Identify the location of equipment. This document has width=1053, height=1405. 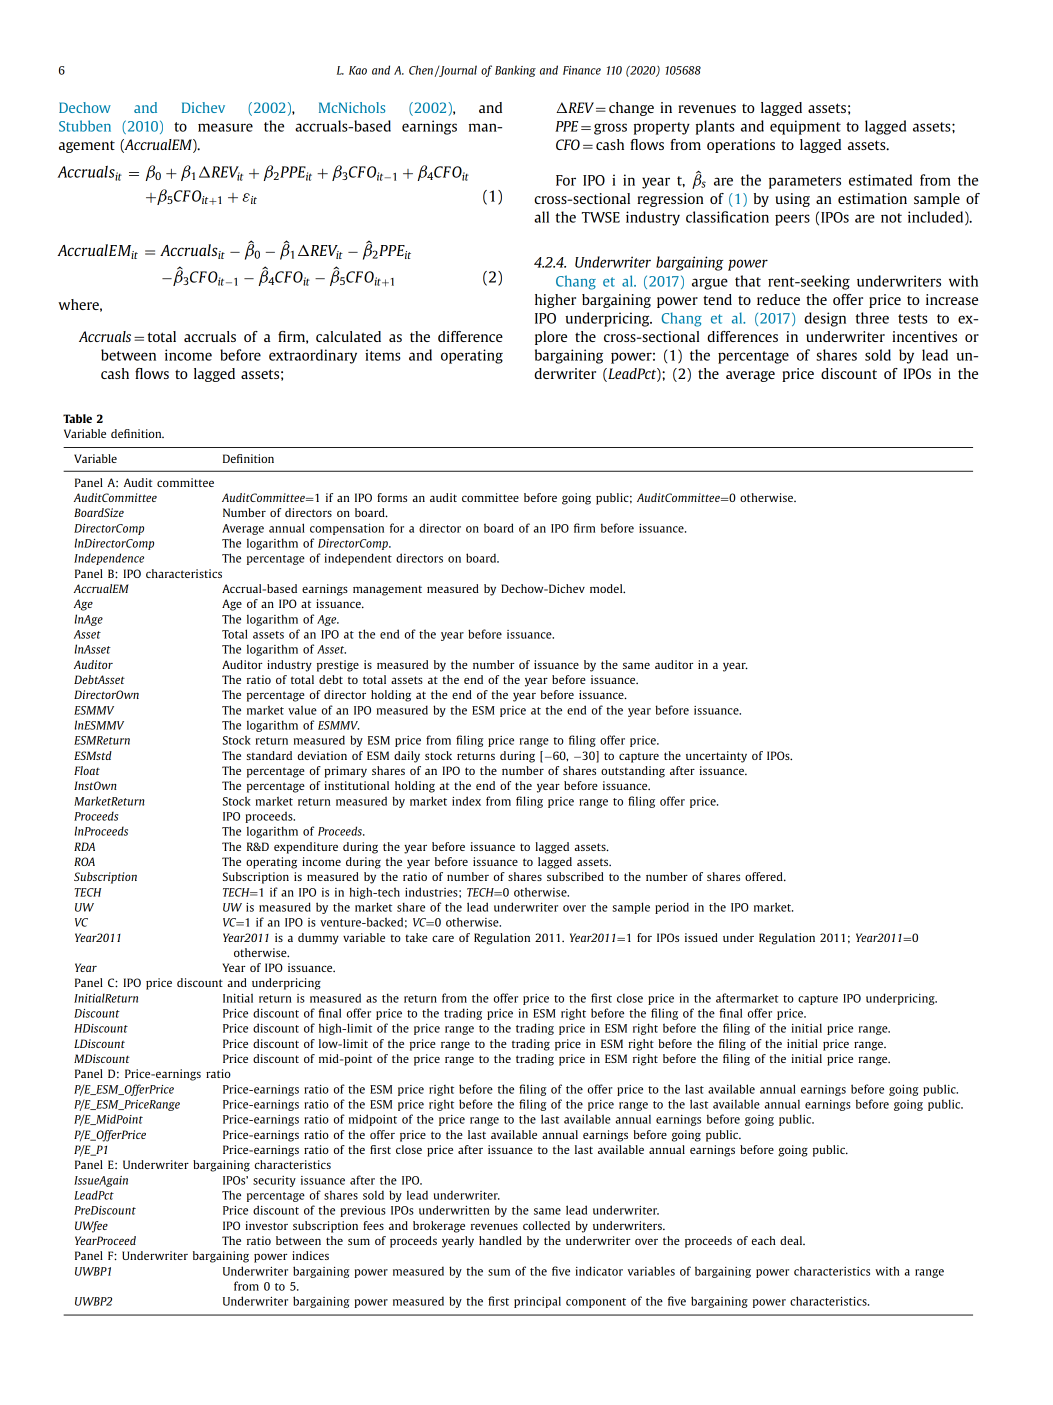
(805, 127).
